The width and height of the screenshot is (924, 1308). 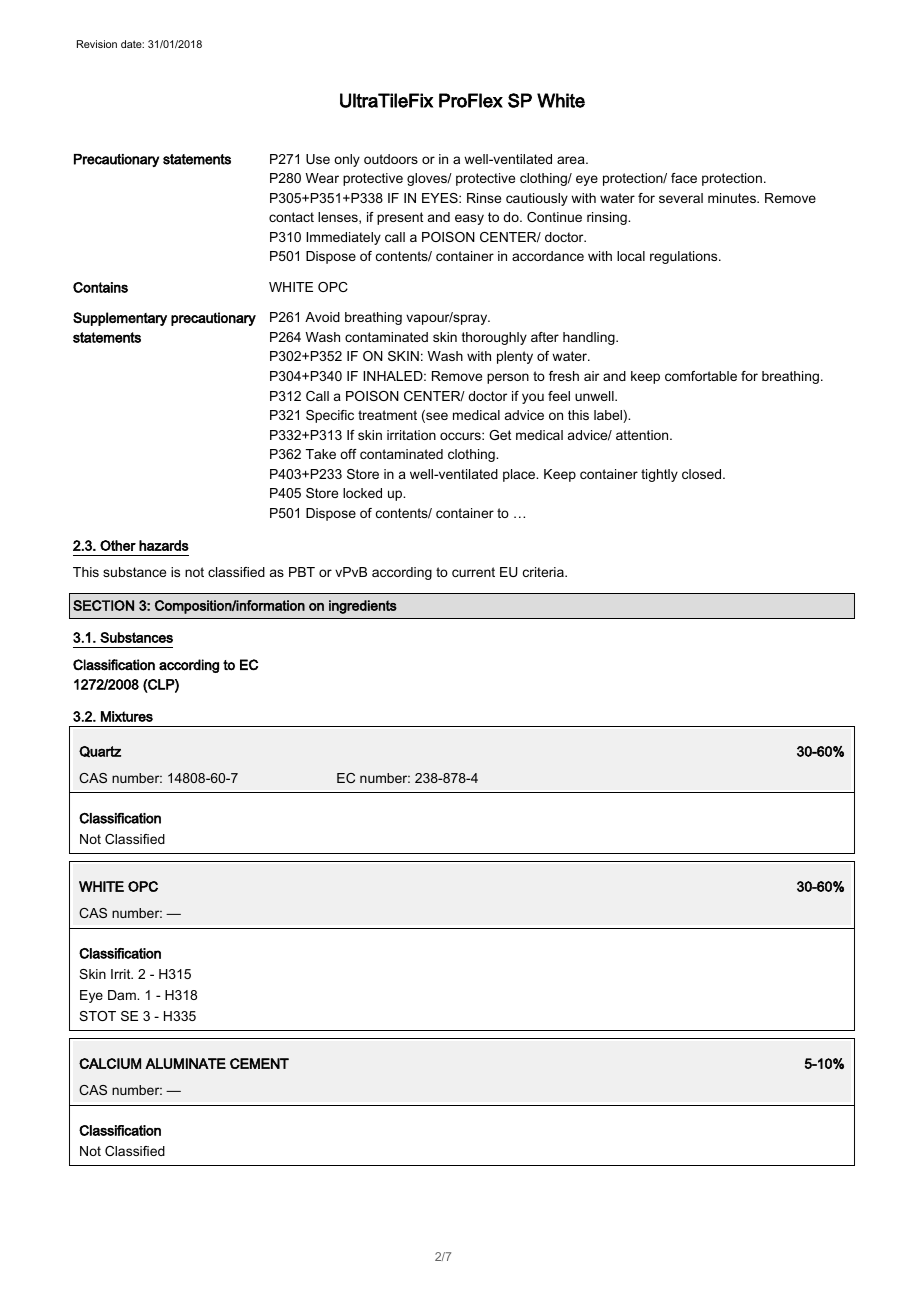 I want to click on current, so click(x=473, y=572).
